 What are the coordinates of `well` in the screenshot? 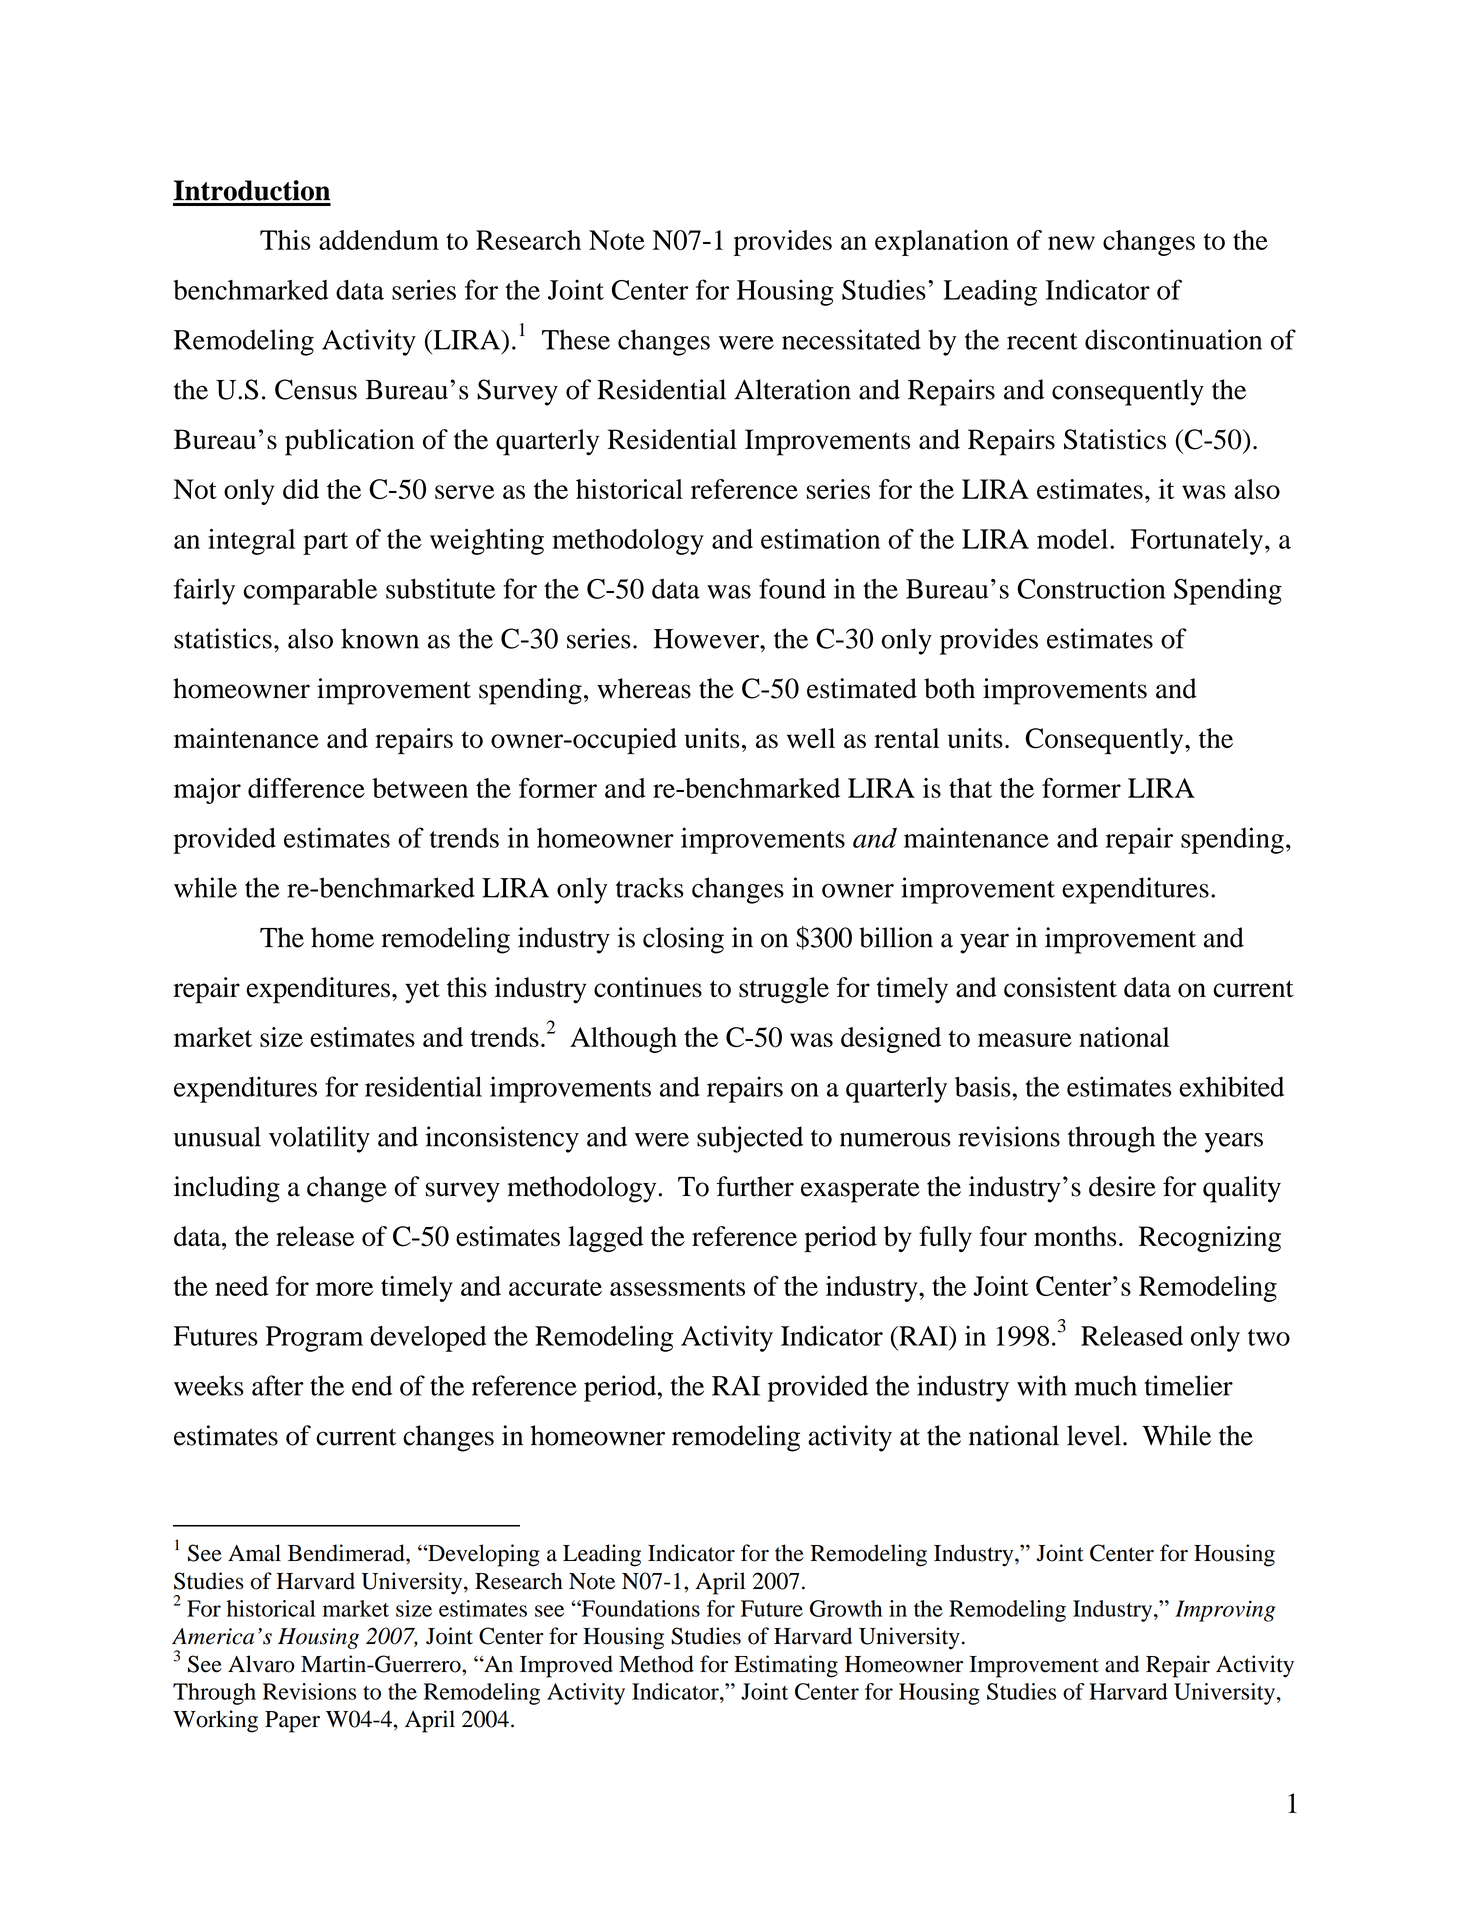 It's located at (811, 738).
